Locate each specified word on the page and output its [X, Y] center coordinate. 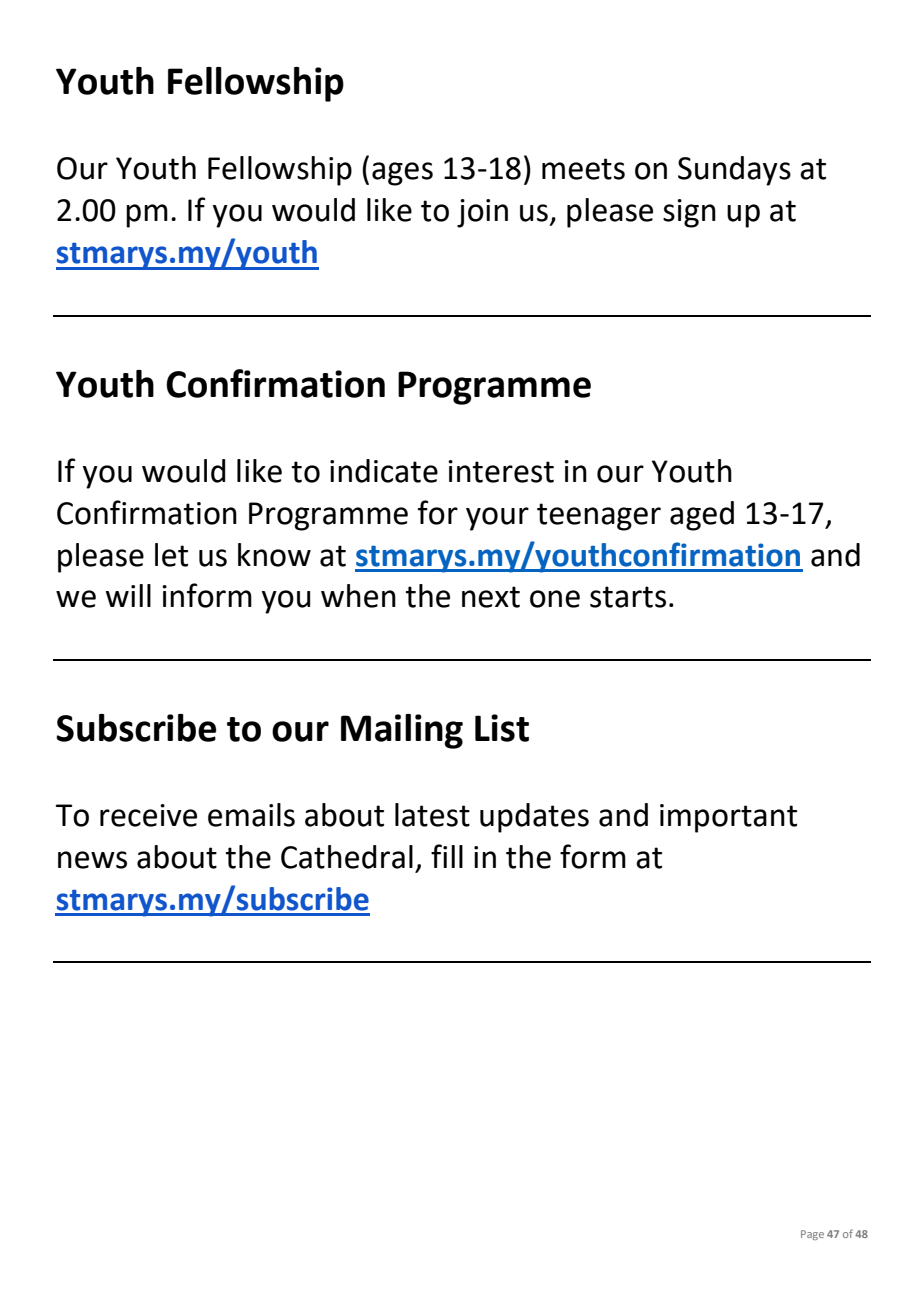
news [92, 860]
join [482, 213]
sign [689, 213]
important [728, 818]
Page [812, 1235]
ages [402, 174]
